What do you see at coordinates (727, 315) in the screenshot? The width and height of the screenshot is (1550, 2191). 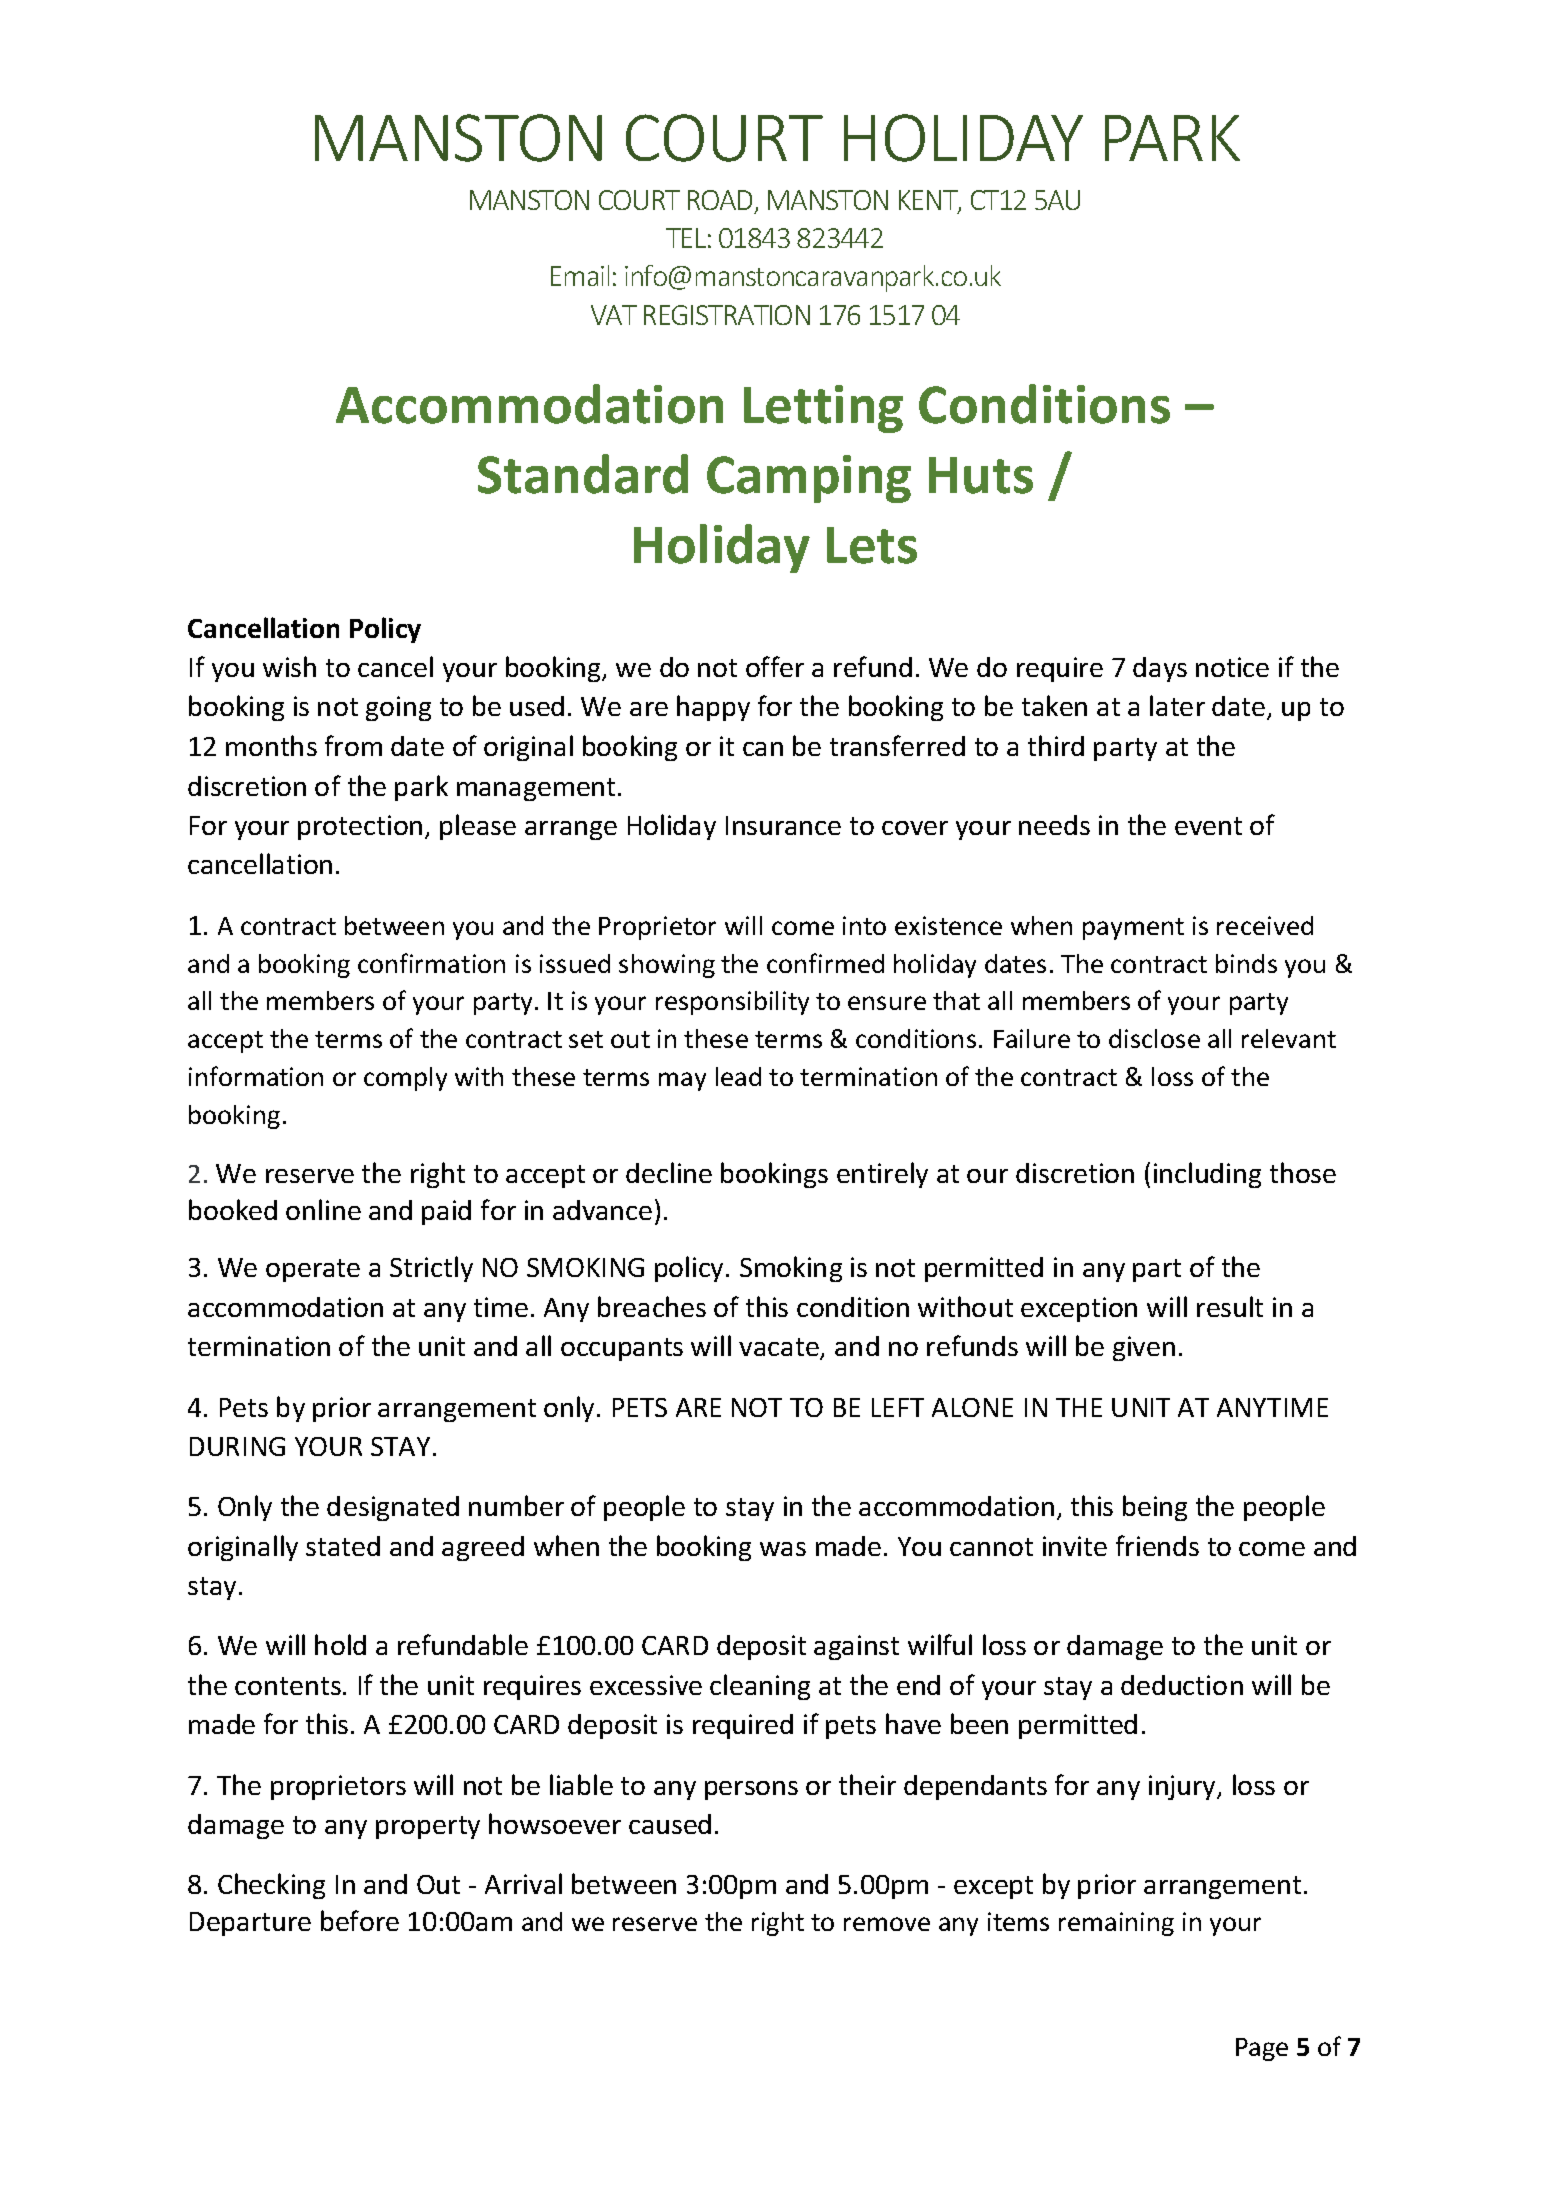 I see `REGISTRATION` at bounding box center [727, 315].
